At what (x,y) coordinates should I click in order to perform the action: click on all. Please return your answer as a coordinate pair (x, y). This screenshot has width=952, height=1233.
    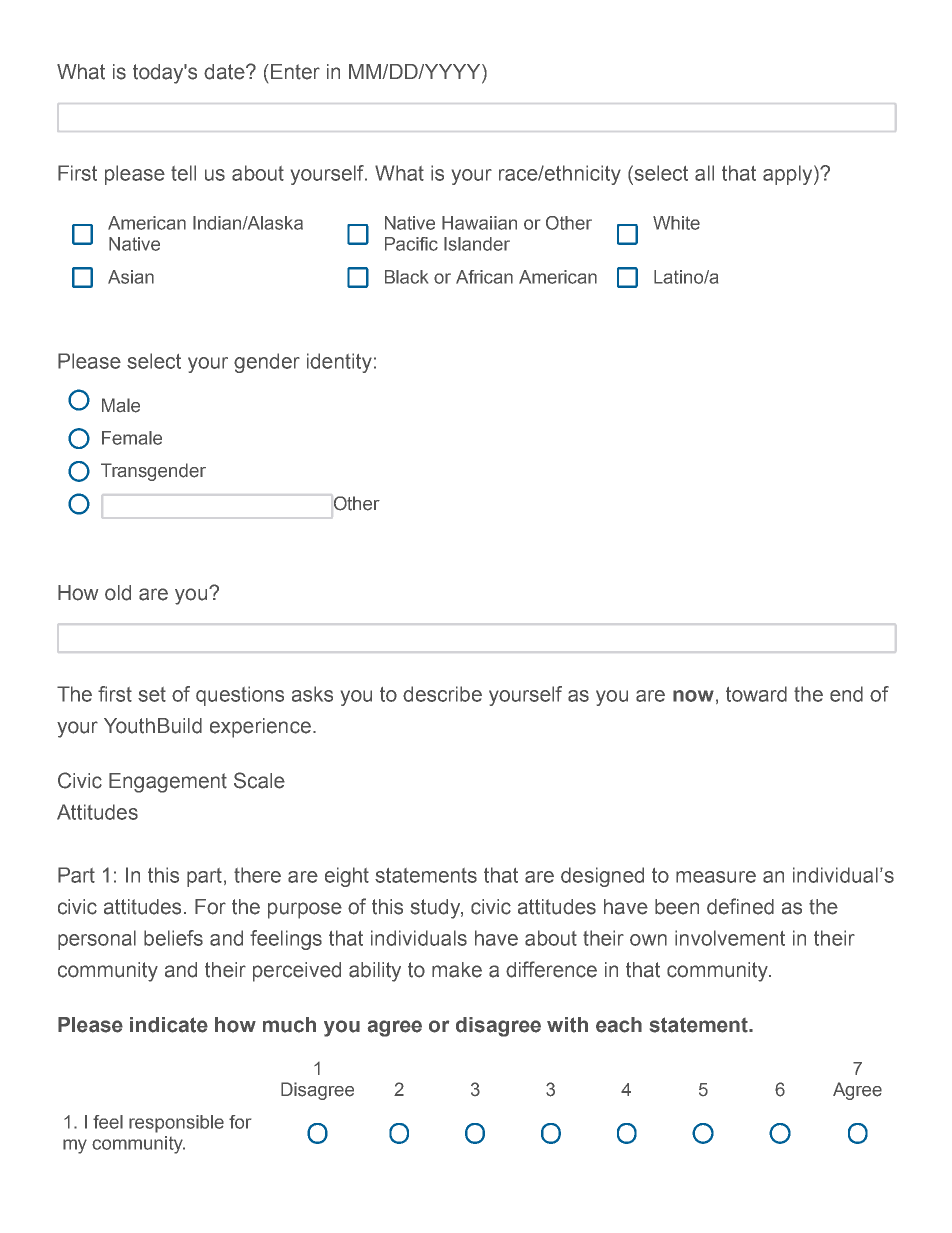
    Looking at the image, I should click on (704, 173).
